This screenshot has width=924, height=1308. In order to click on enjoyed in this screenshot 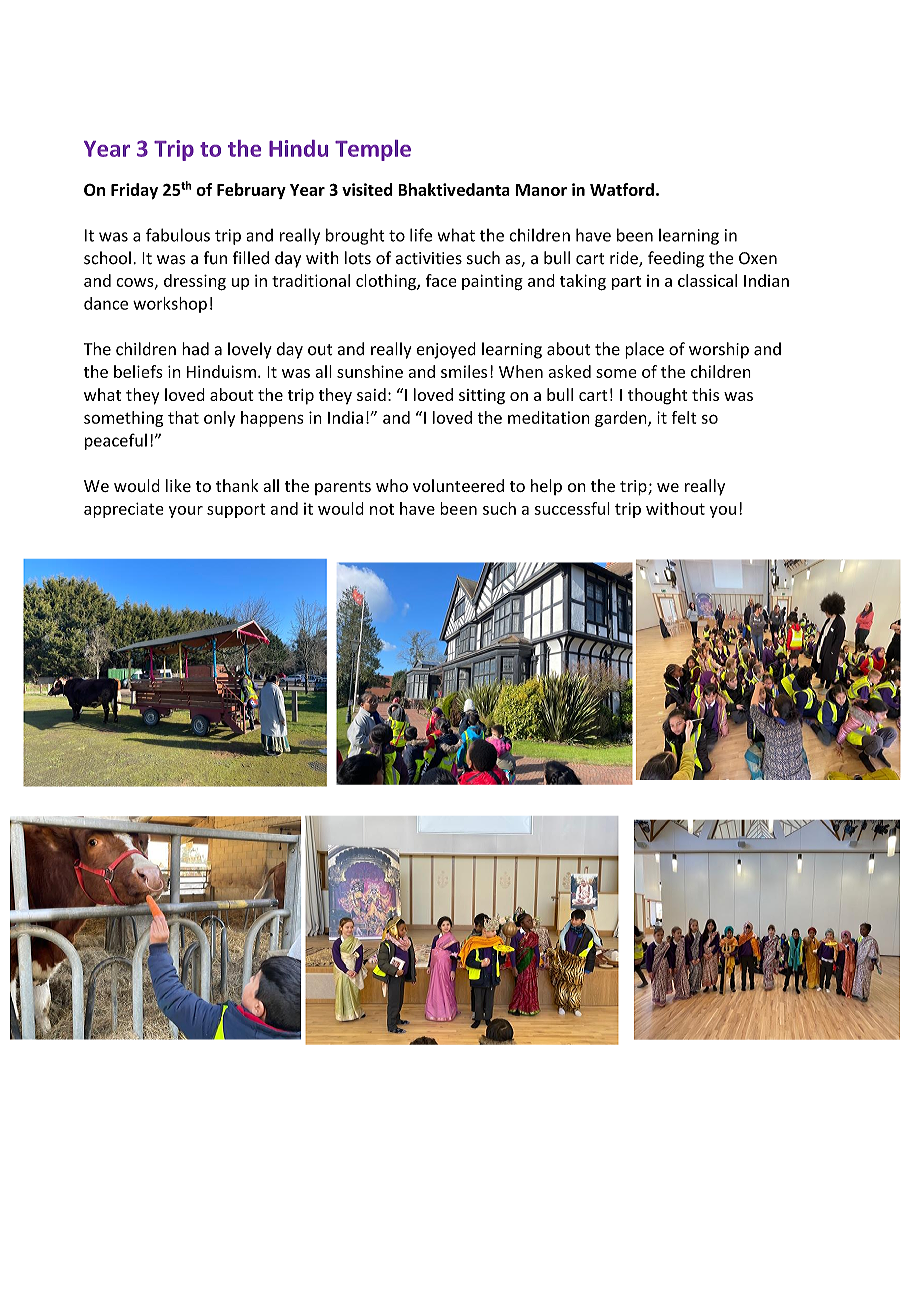, I will do `click(446, 350)`.
